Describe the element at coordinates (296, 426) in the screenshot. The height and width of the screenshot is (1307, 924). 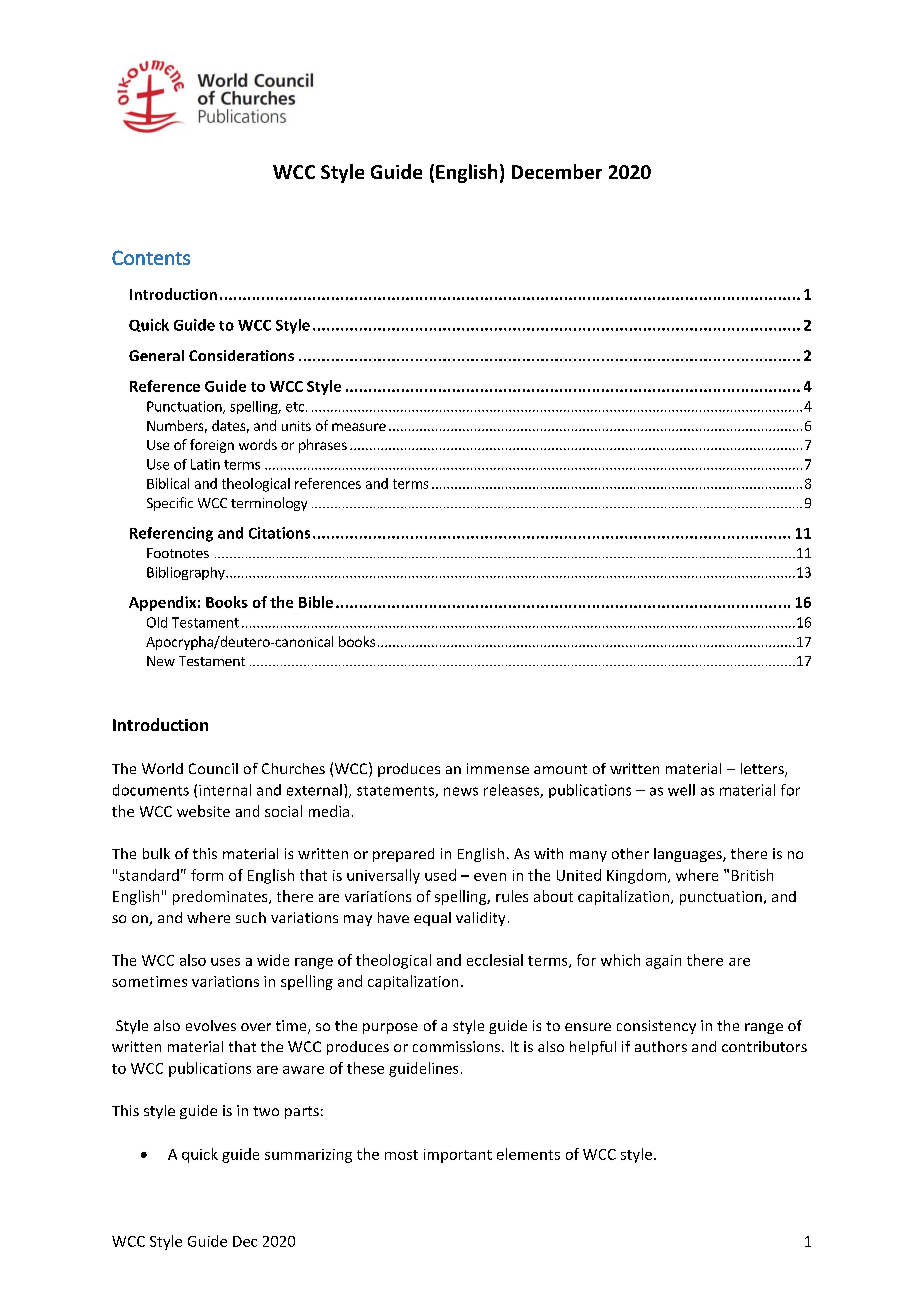
I see `units` at that location.
